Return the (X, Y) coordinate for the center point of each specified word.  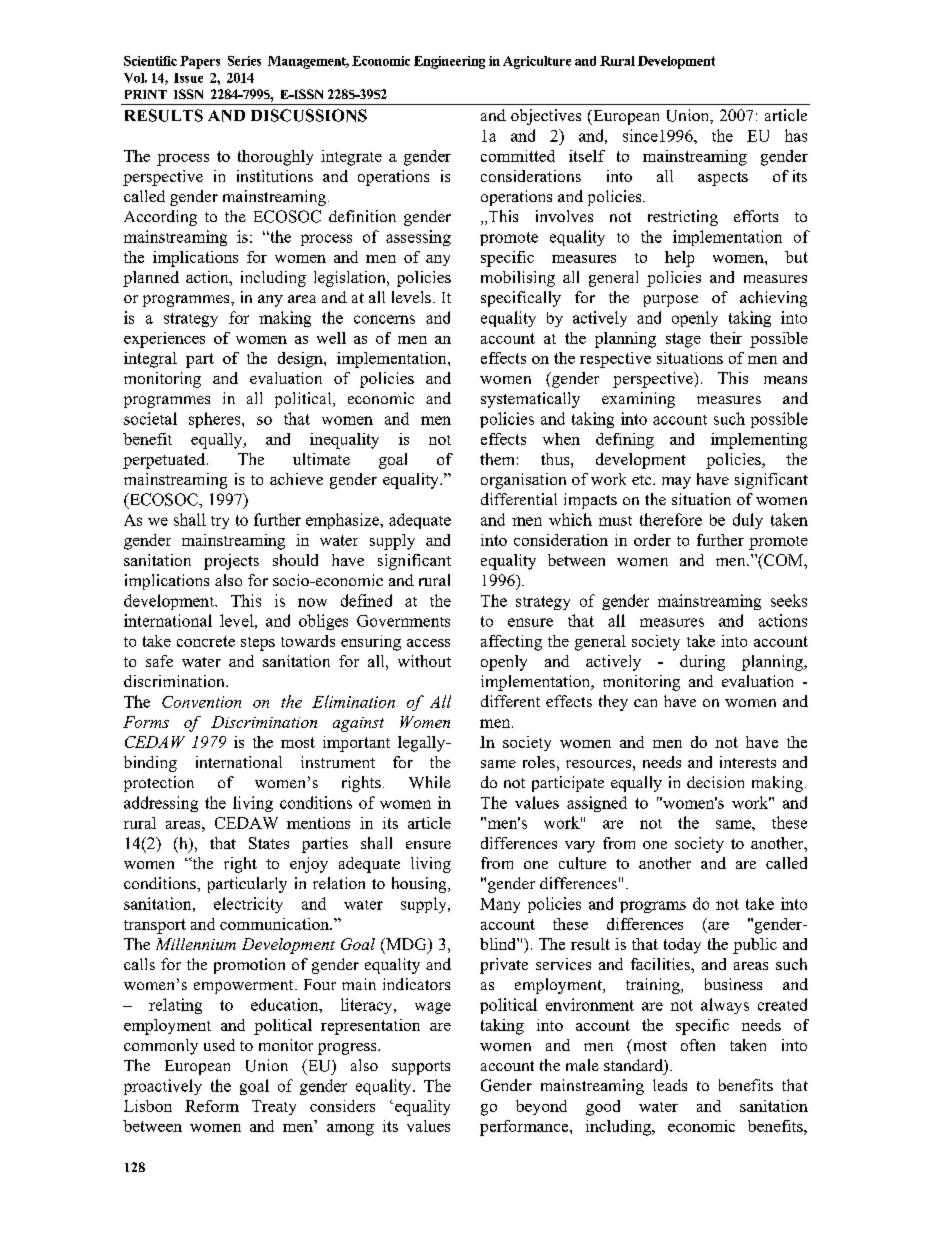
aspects (723, 179)
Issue (188, 78)
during (702, 663)
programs (653, 907)
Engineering (449, 62)
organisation (523, 481)
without (424, 661)
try (220, 522)
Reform (212, 1106)
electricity (248, 905)
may (676, 483)
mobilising (518, 279)
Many (500, 905)
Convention (201, 702)
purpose (671, 301)
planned (151, 279)
